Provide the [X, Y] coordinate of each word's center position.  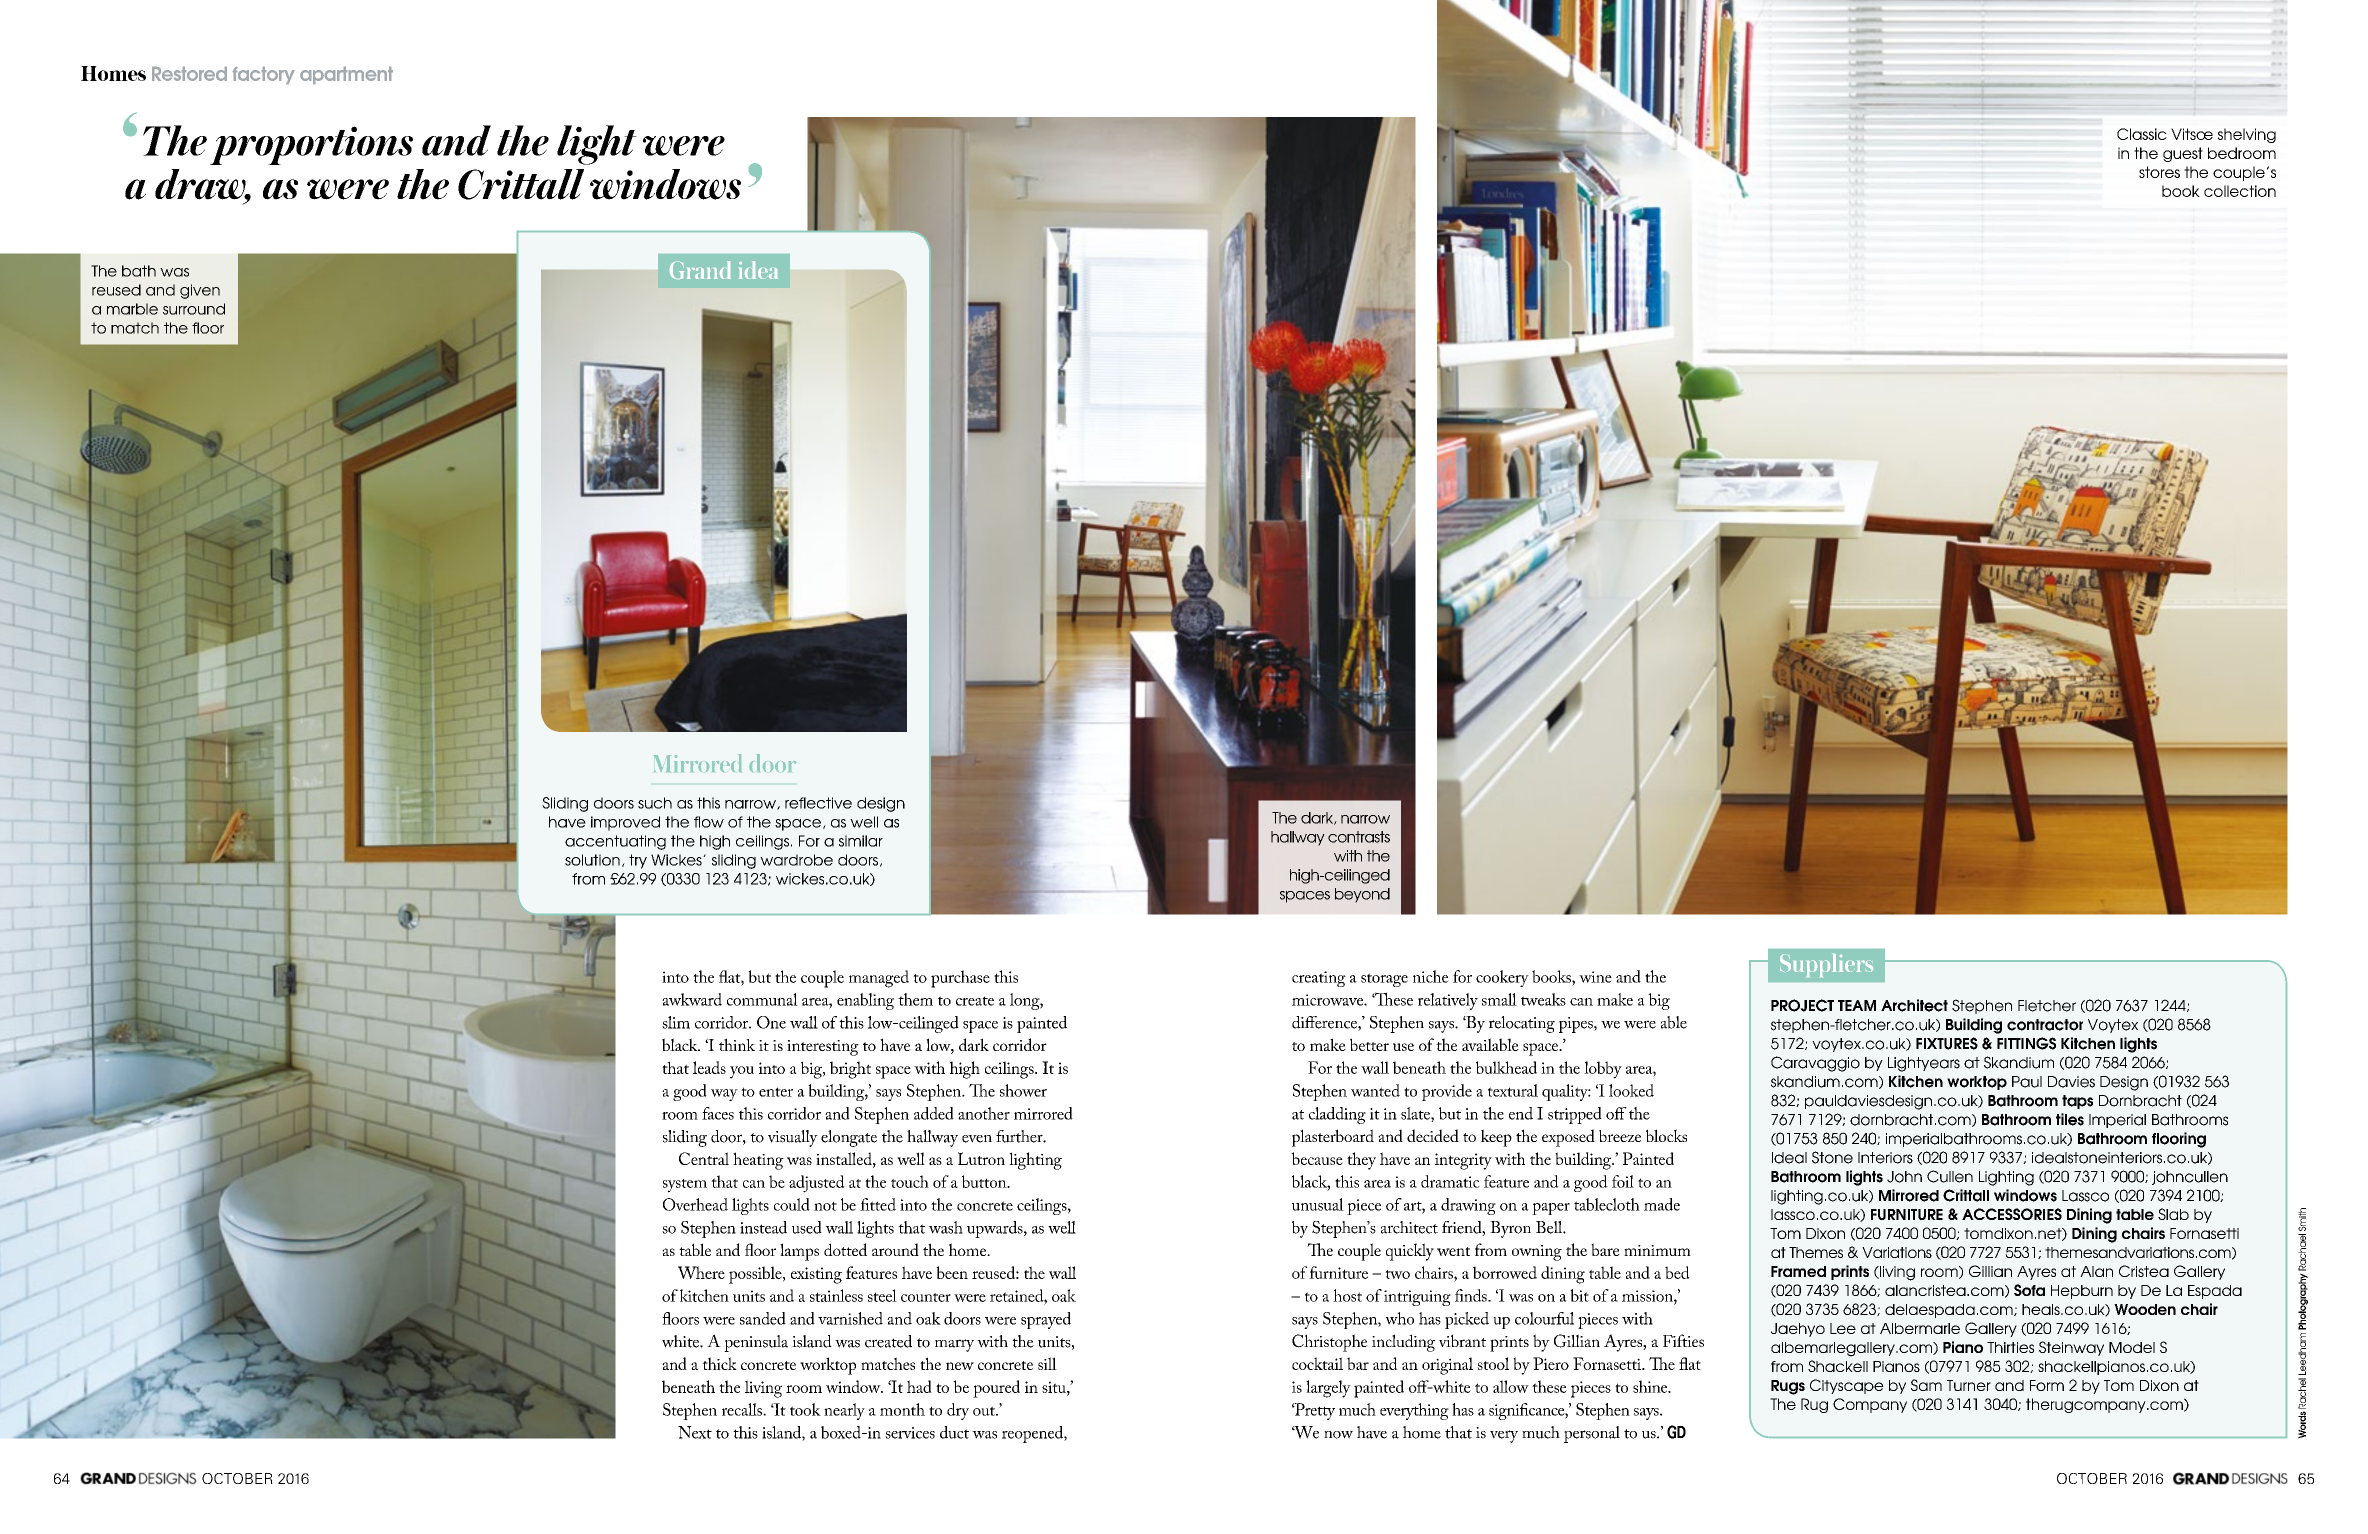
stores [2159, 172]
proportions [311, 145]
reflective [818, 803]
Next [695, 1432]
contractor [2045, 1025]
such [655, 803]
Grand [700, 270]
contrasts [1359, 837]
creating [1319, 979]
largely [1328, 1389]
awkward [692, 999]
